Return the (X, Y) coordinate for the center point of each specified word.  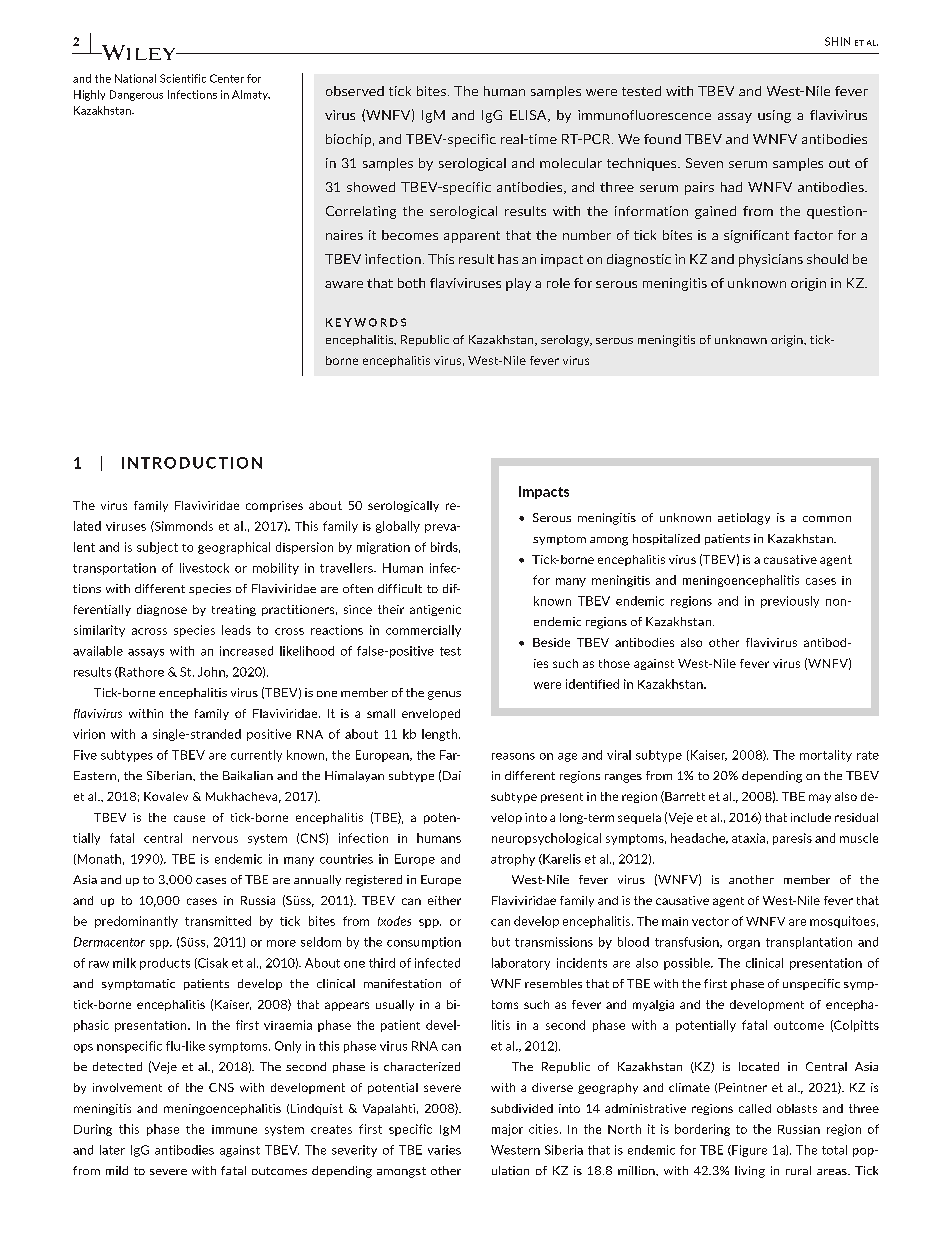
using (774, 116)
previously (790, 602)
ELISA (529, 116)
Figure (748, 1151)
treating (234, 610)
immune (234, 1129)
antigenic (435, 610)
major (507, 1130)
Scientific (183, 78)
